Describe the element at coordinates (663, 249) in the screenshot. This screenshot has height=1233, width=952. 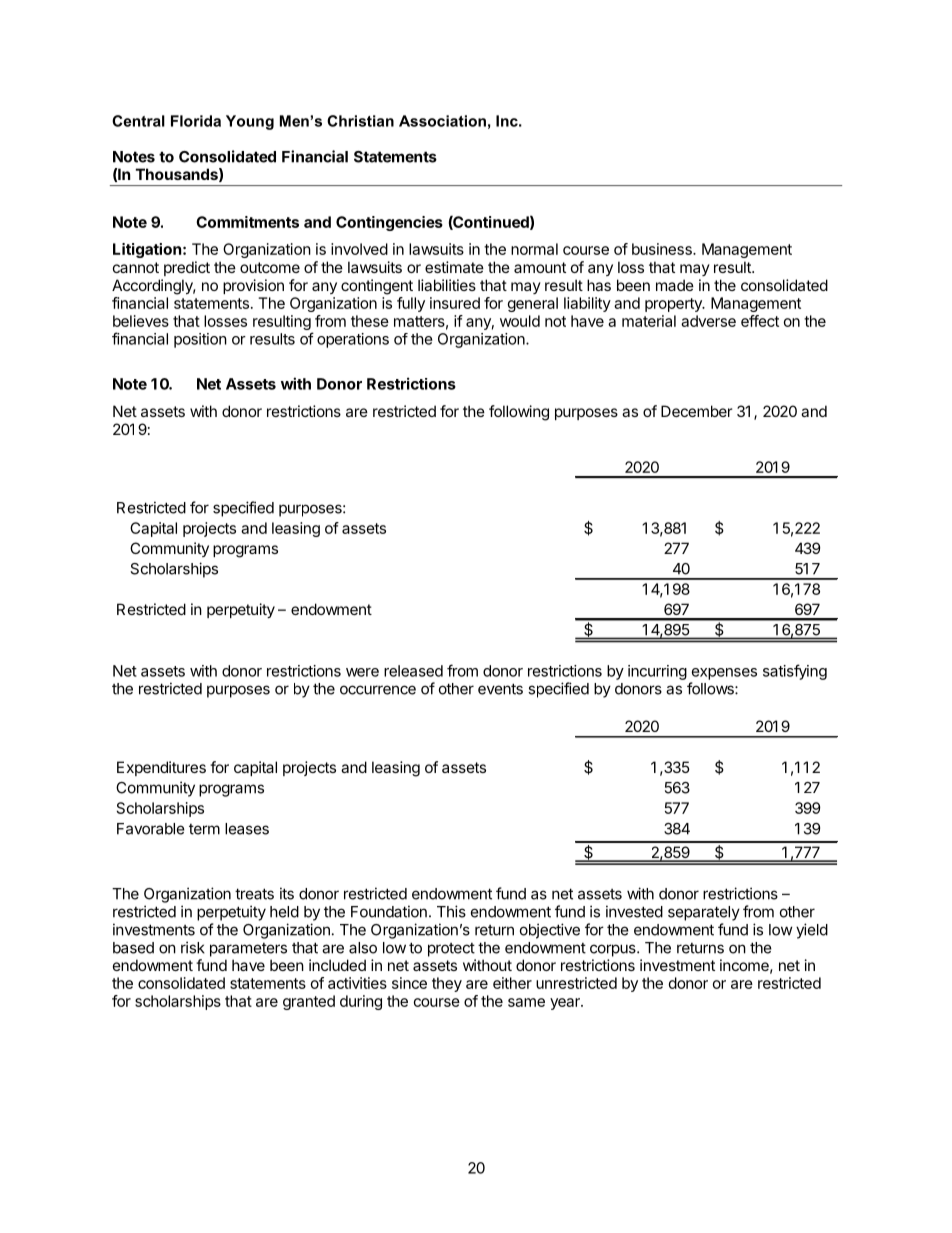
I see `business` at that location.
